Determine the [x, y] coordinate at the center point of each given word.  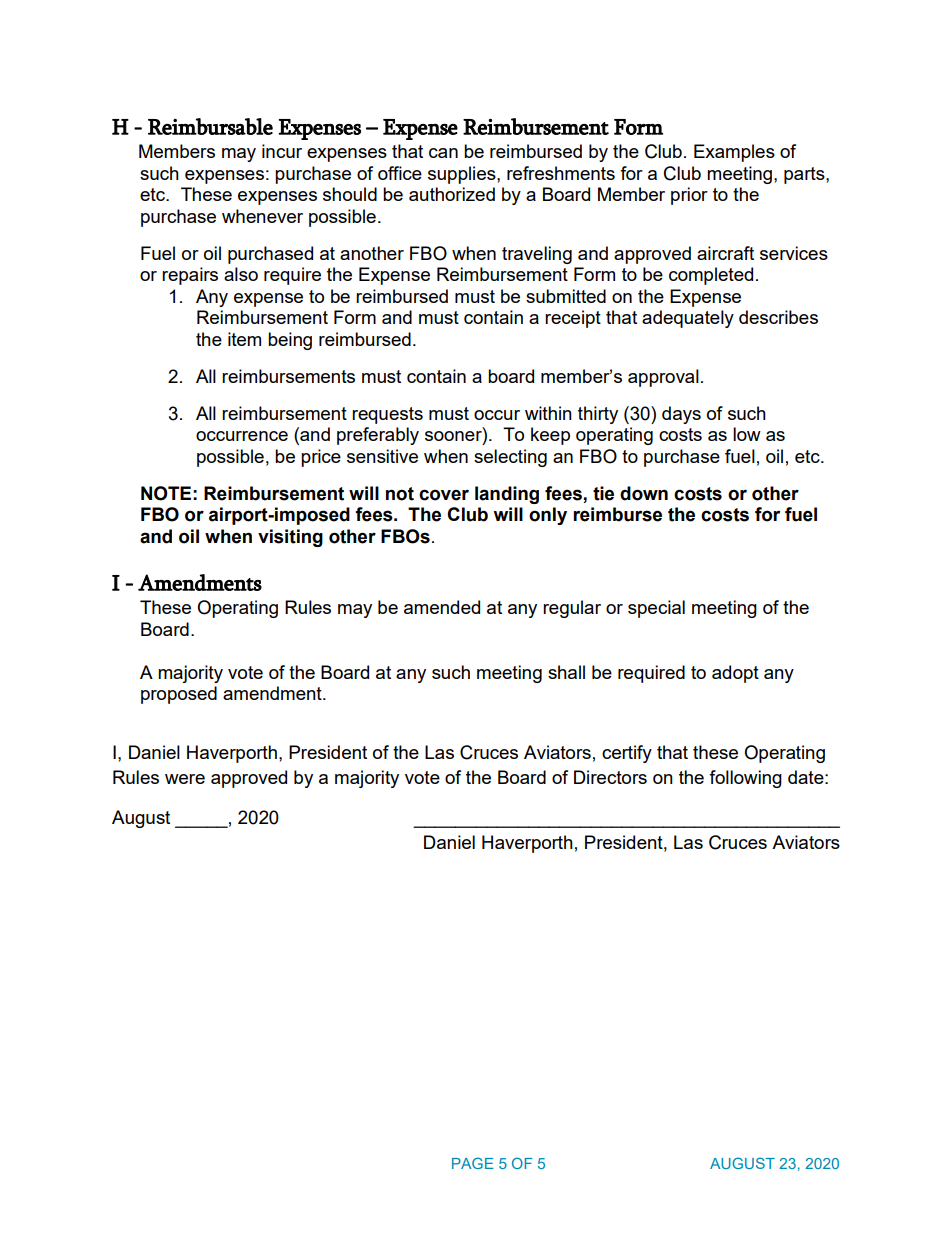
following [745, 779]
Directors [610, 777]
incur [282, 151]
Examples [734, 153]
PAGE [473, 1163]
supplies [463, 175]
